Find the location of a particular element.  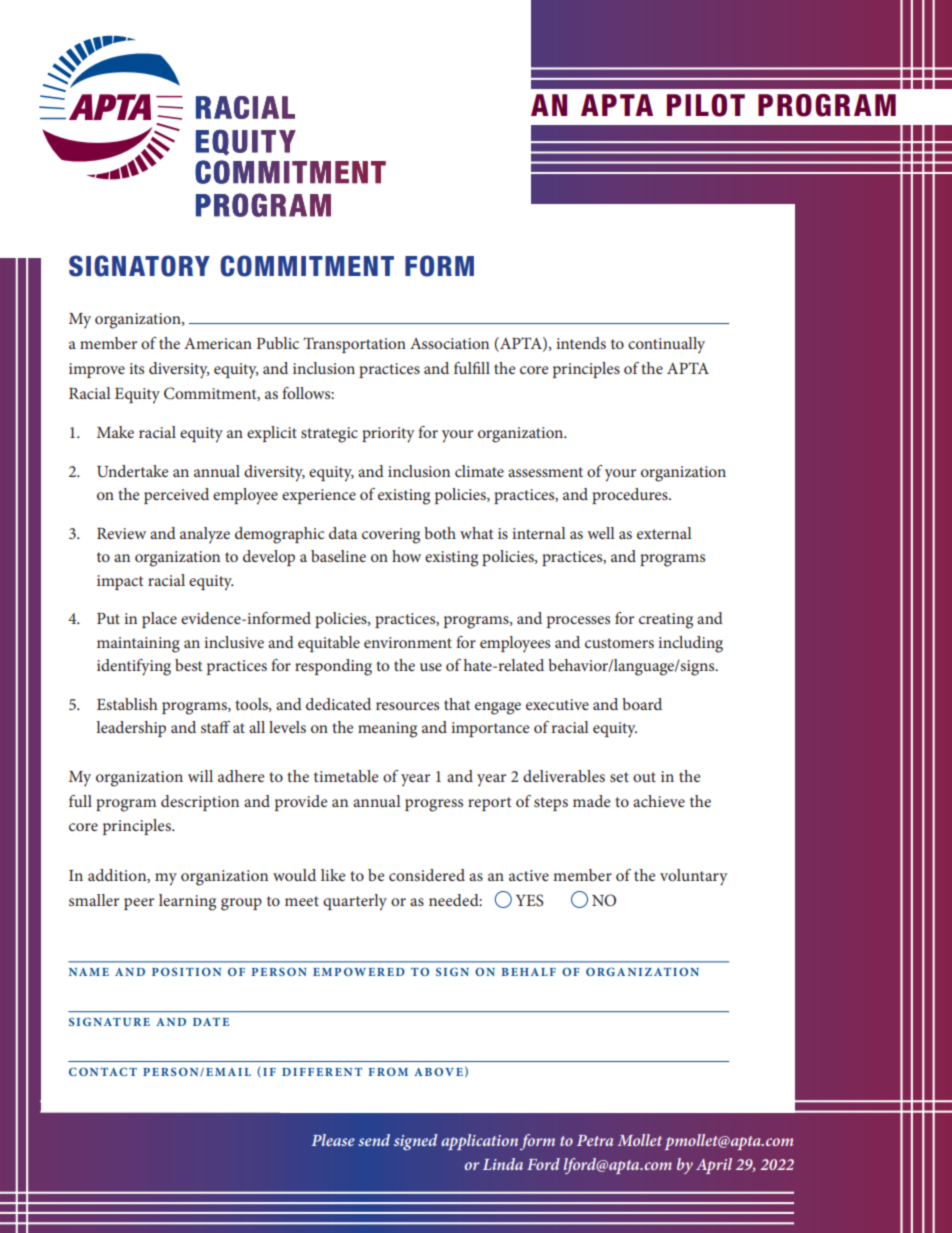

PILOT is located at coordinates (706, 105).
